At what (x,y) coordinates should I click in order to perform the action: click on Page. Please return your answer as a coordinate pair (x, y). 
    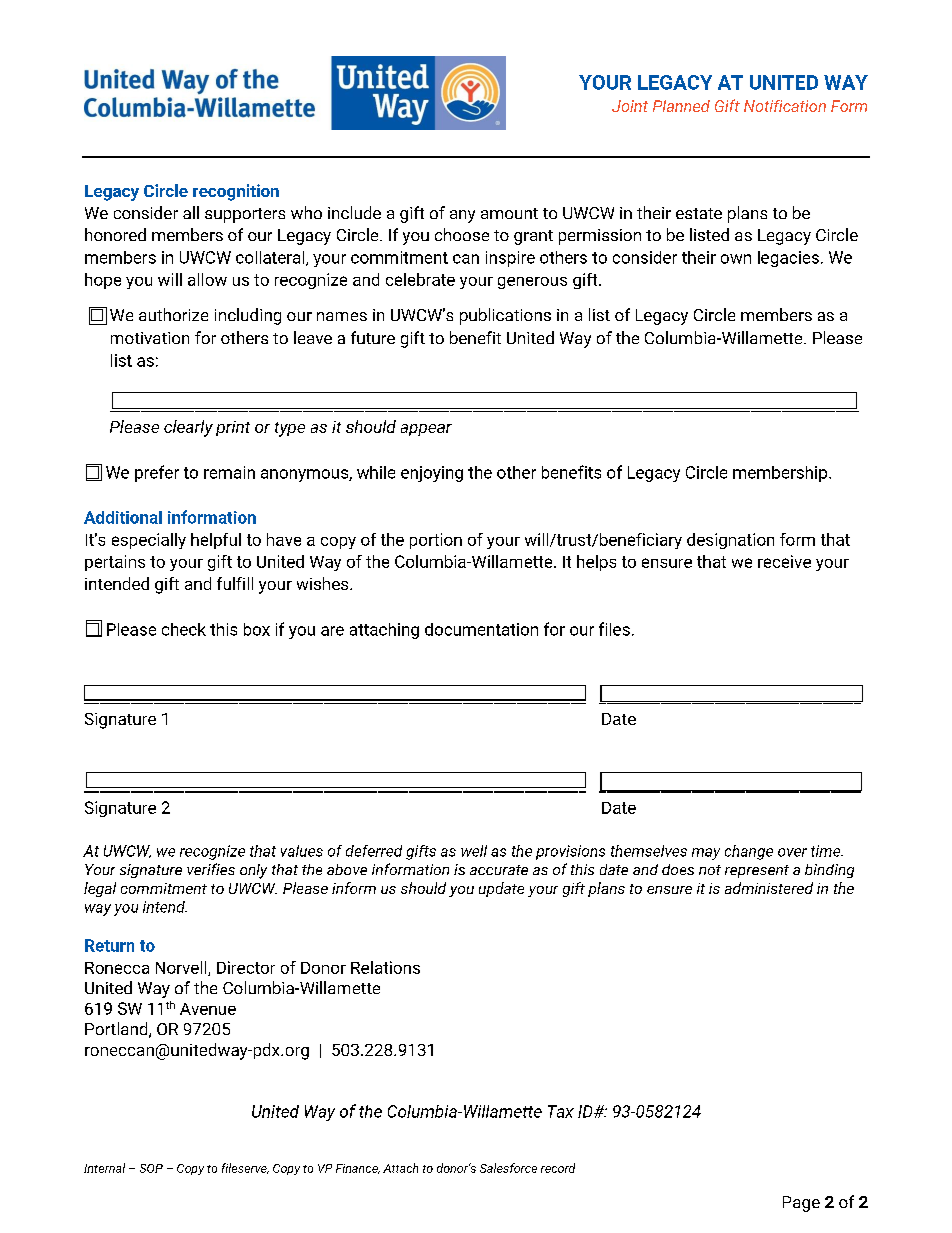
    Looking at the image, I should click on (801, 1204).
